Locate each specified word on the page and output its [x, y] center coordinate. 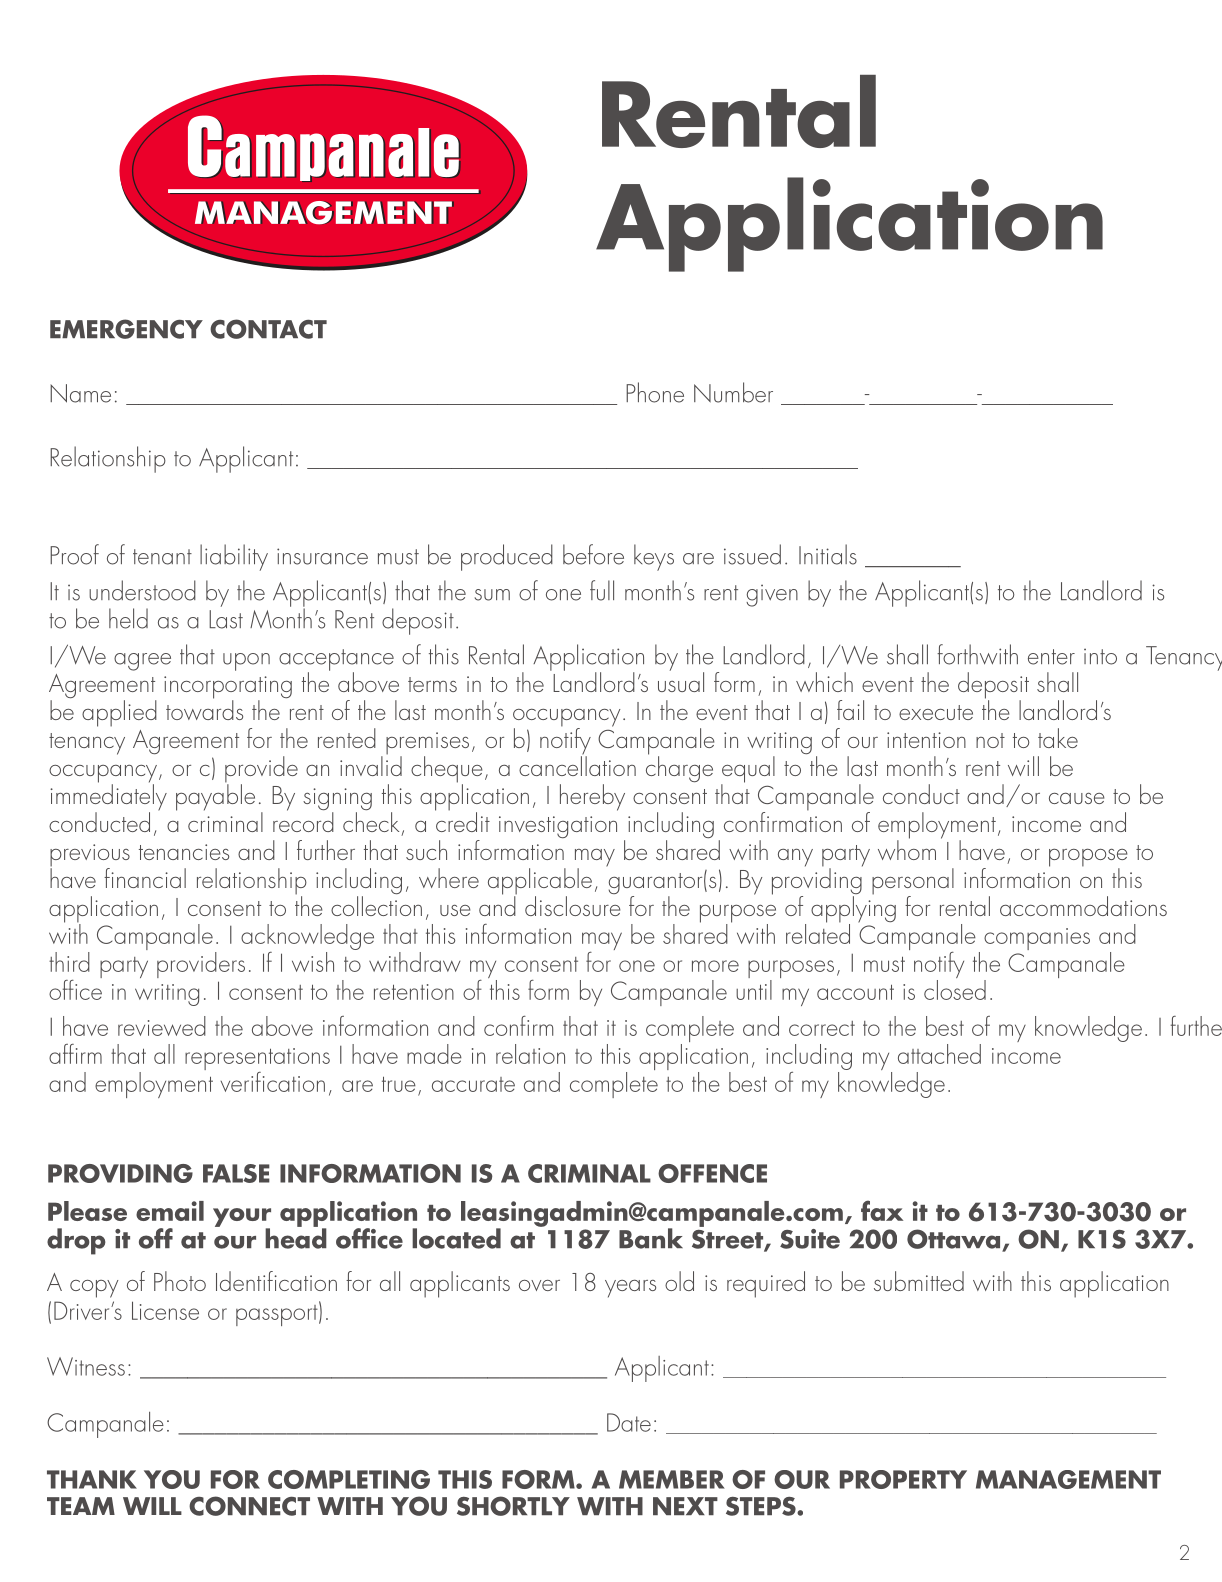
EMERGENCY [126, 329]
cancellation [577, 765]
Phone [655, 392]
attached [939, 1054]
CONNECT [249, 1506]
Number [733, 392]
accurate [473, 1084]
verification [273, 1082]
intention [926, 740]
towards [204, 709]
